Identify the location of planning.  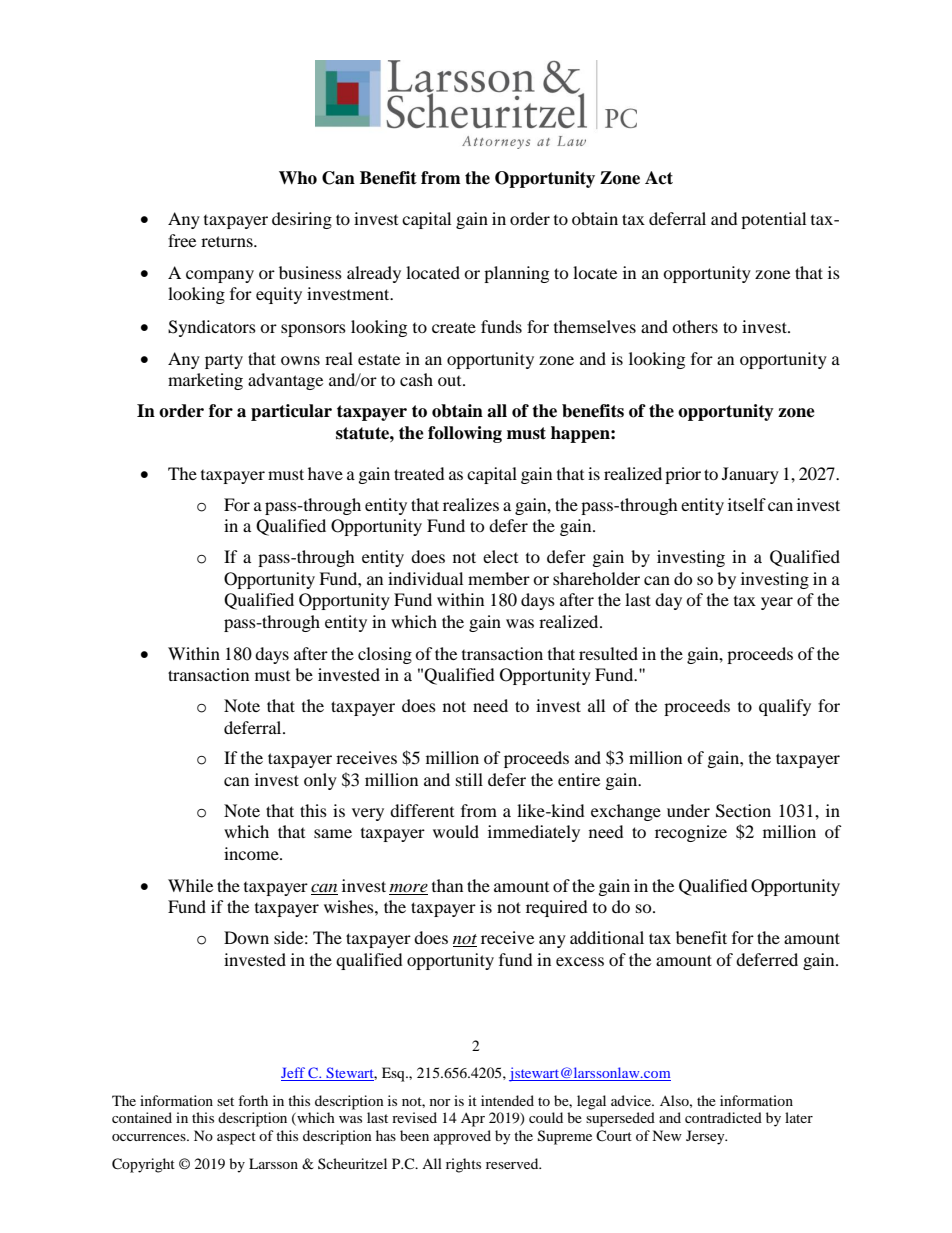
(516, 274).
